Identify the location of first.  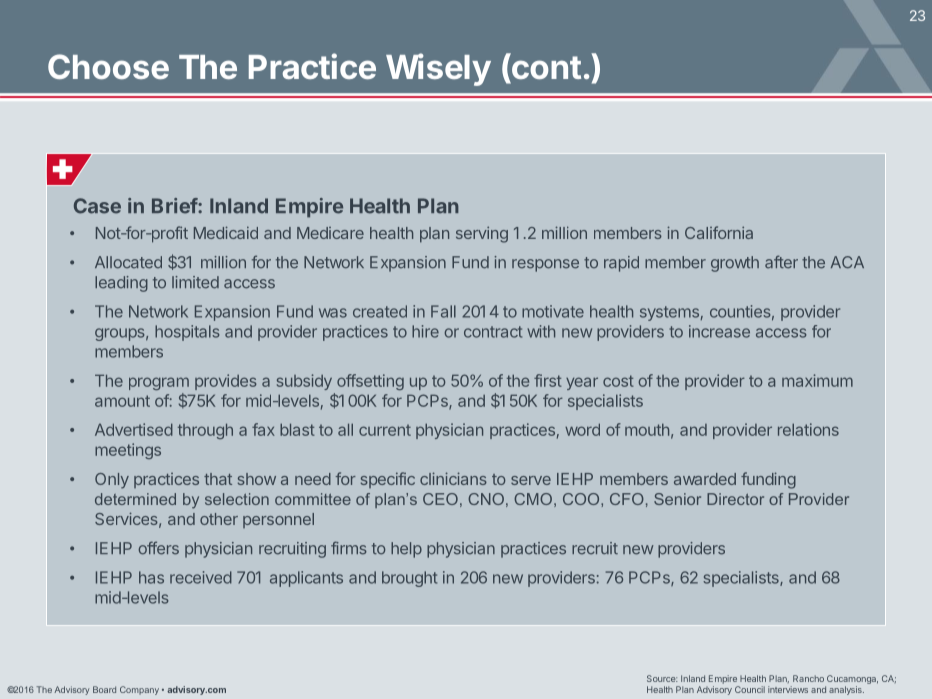
(548, 380).
